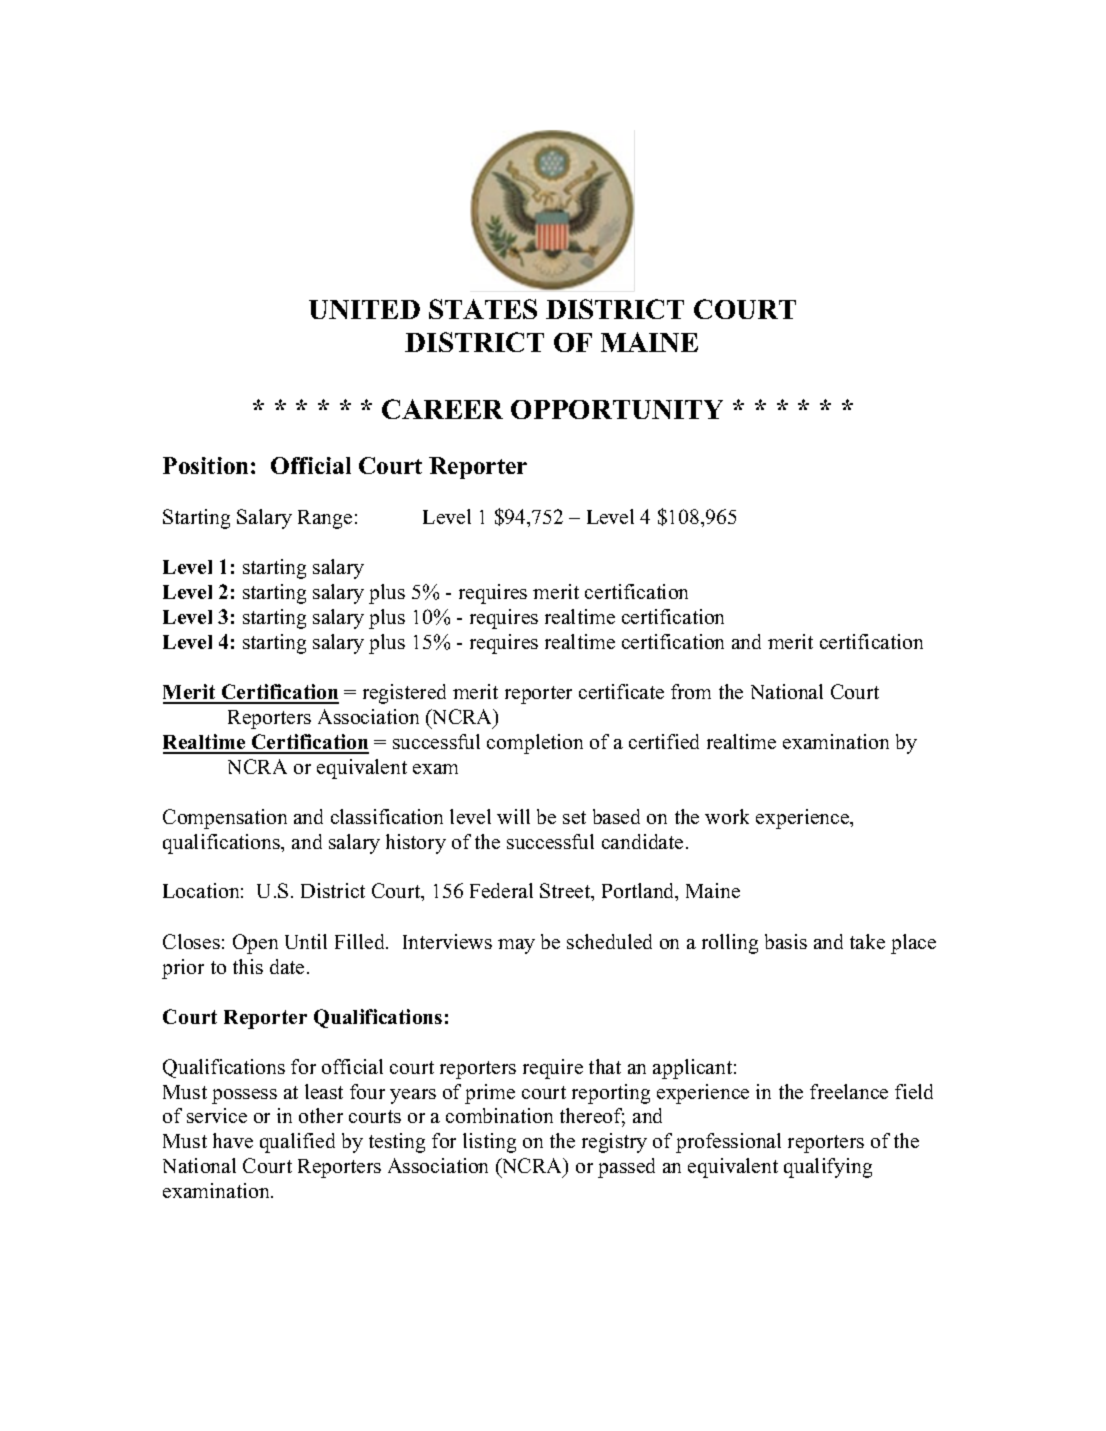  Describe the element at coordinates (727, 816) in the page. I see `work` at that location.
